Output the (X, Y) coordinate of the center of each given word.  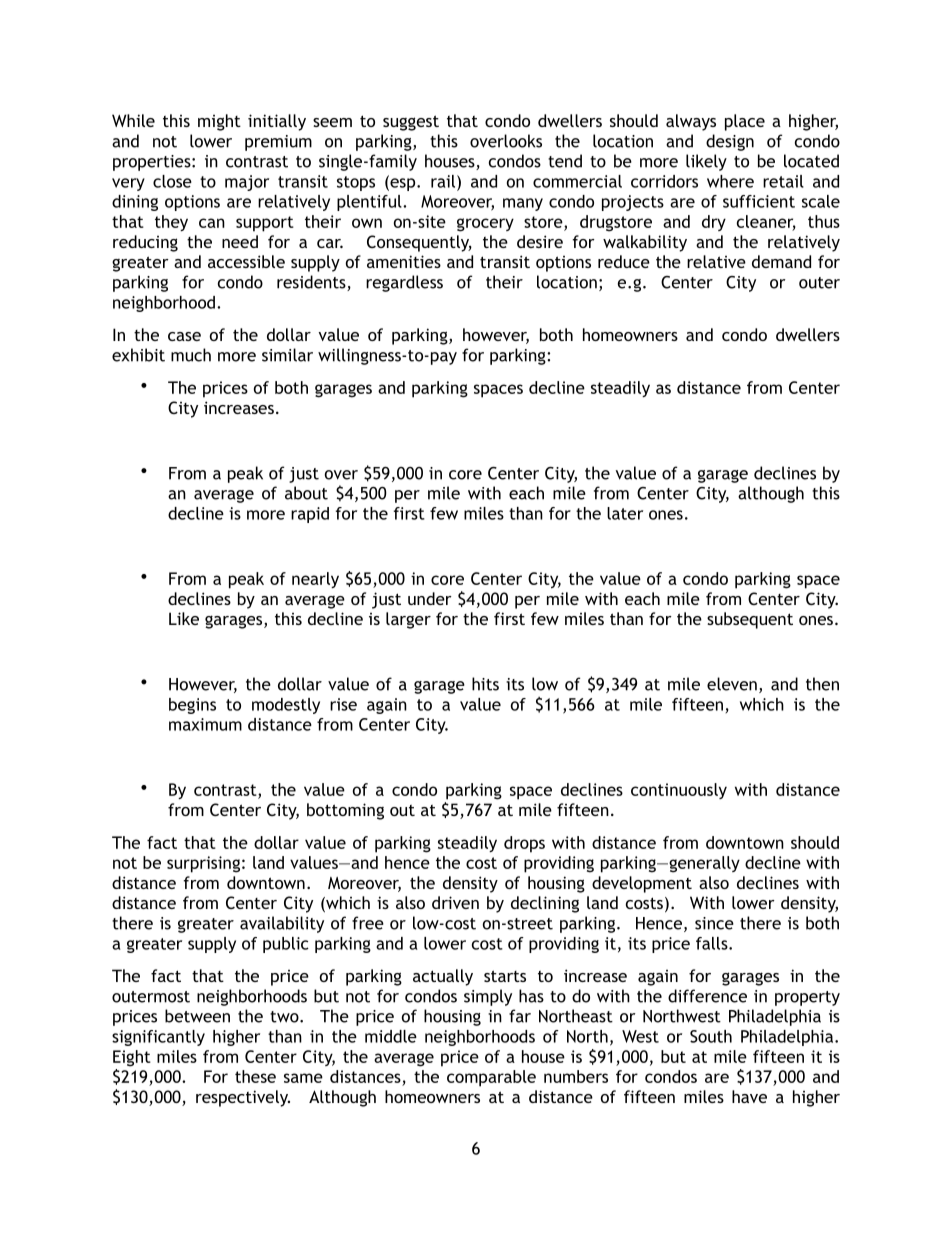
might (219, 122)
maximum (205, 724)
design (730, 142)
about (306, 493)
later (625, 513)
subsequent (750, 620)
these (255, 1076)
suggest (411, 123)
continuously (679, 791)
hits (485, 684)
